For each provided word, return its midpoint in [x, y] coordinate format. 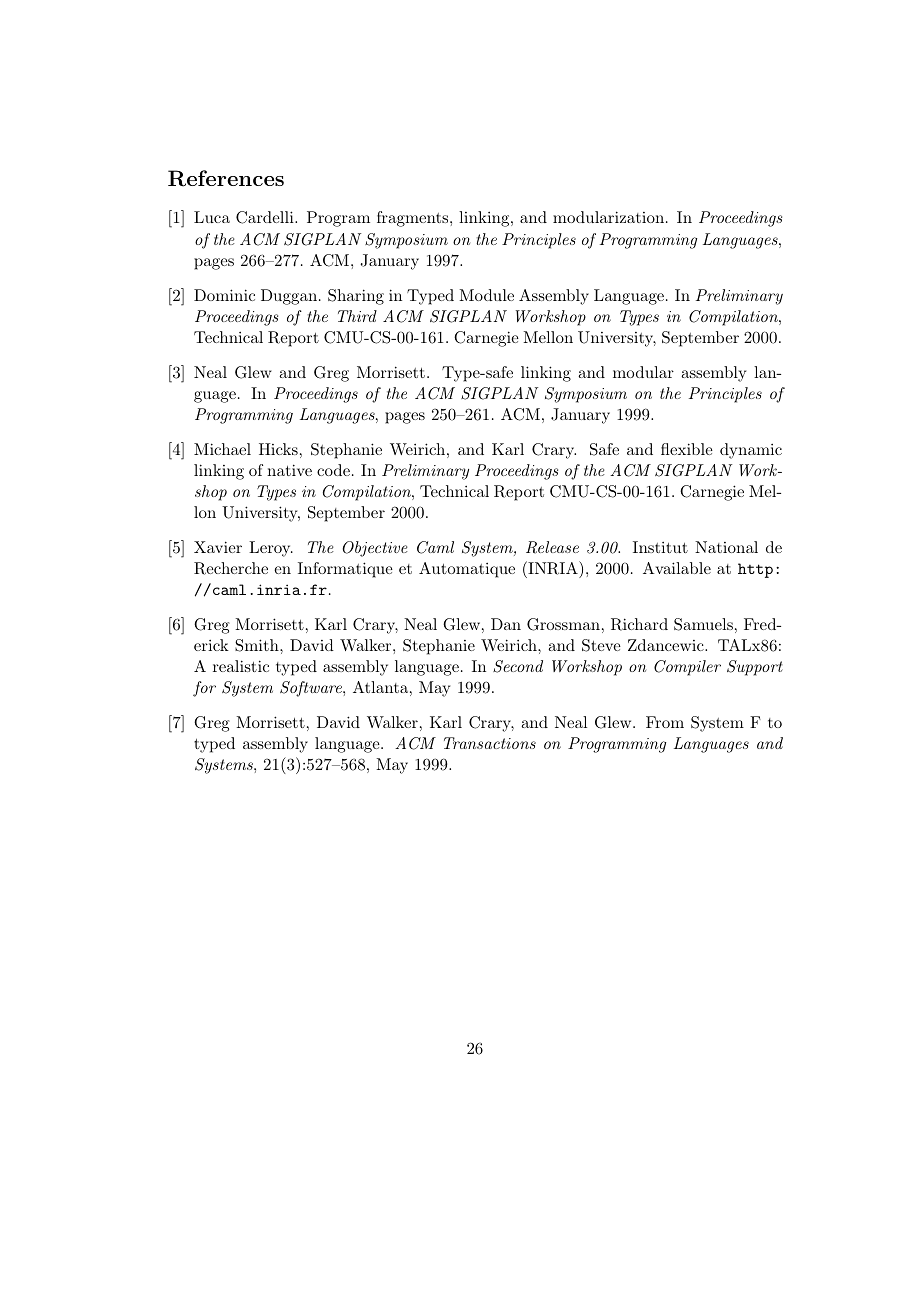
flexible [687, 449]
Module [486, 295]
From [665, 722]
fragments [414, 219]
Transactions [490, 743]
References [226, 178]
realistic [241, 666]
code [333, 470]
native [289, 470]
